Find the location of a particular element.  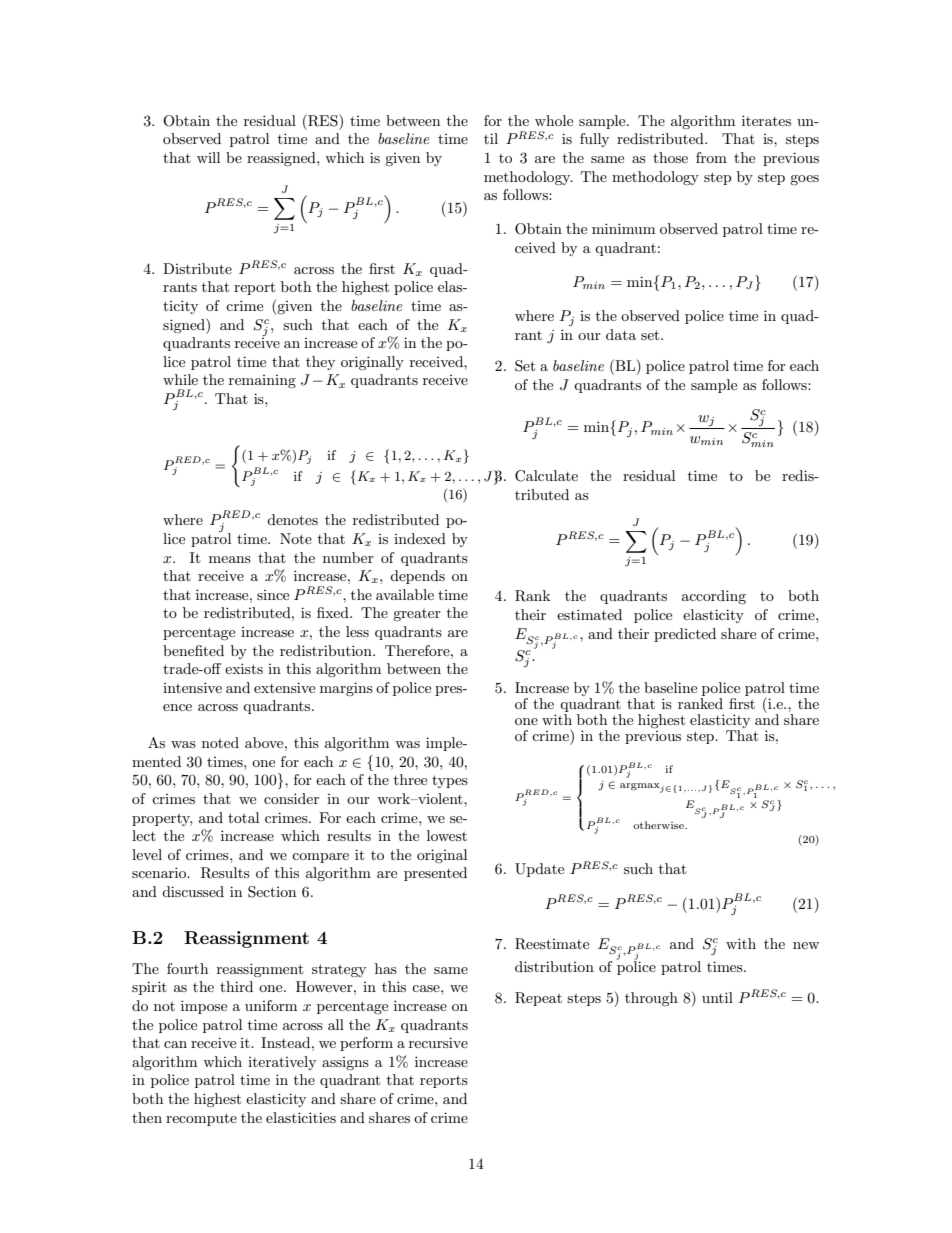

according is located at coordinates (714, 597).
